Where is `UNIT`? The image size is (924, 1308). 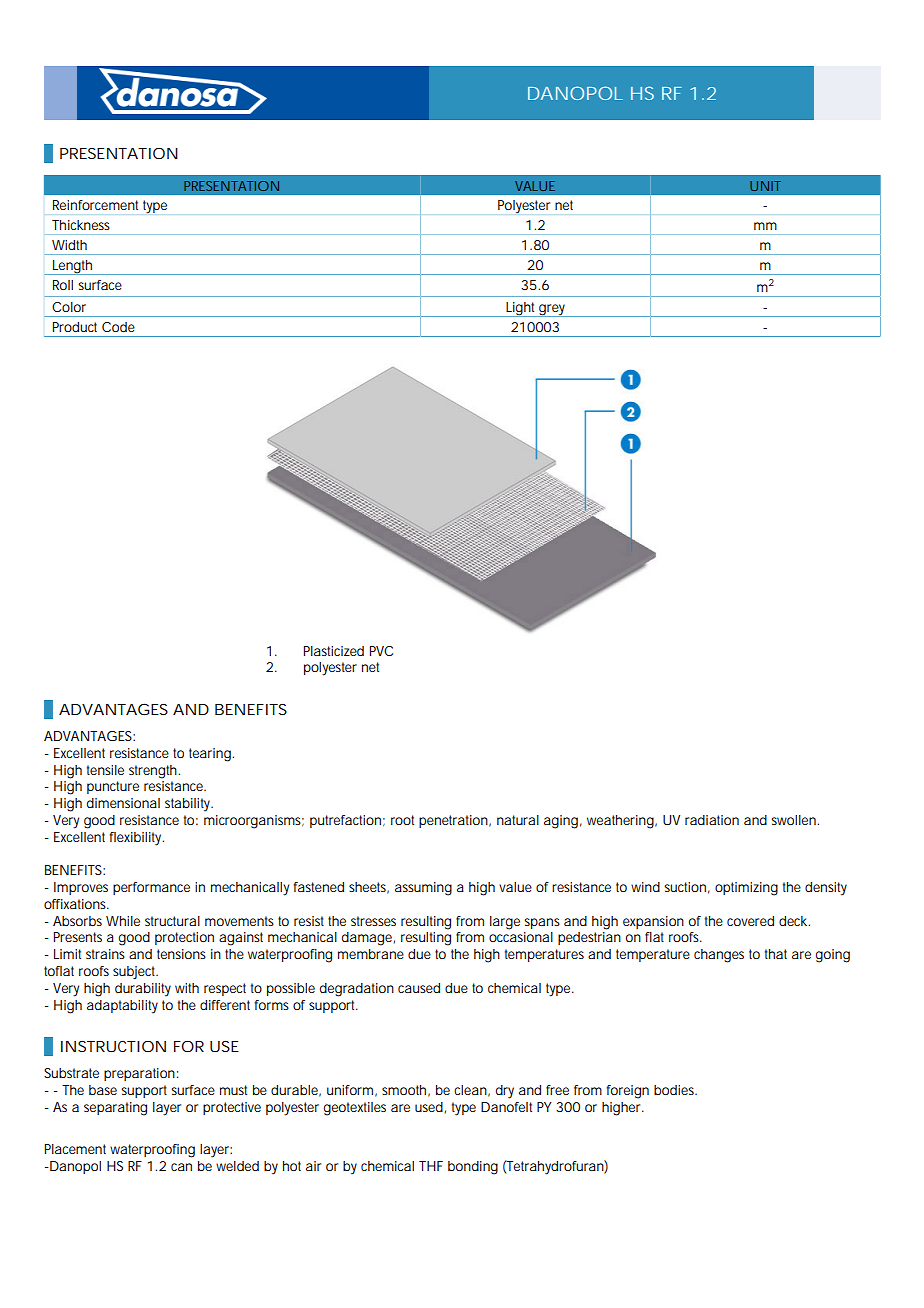 UNIT is located at coordinates (765, 186).
